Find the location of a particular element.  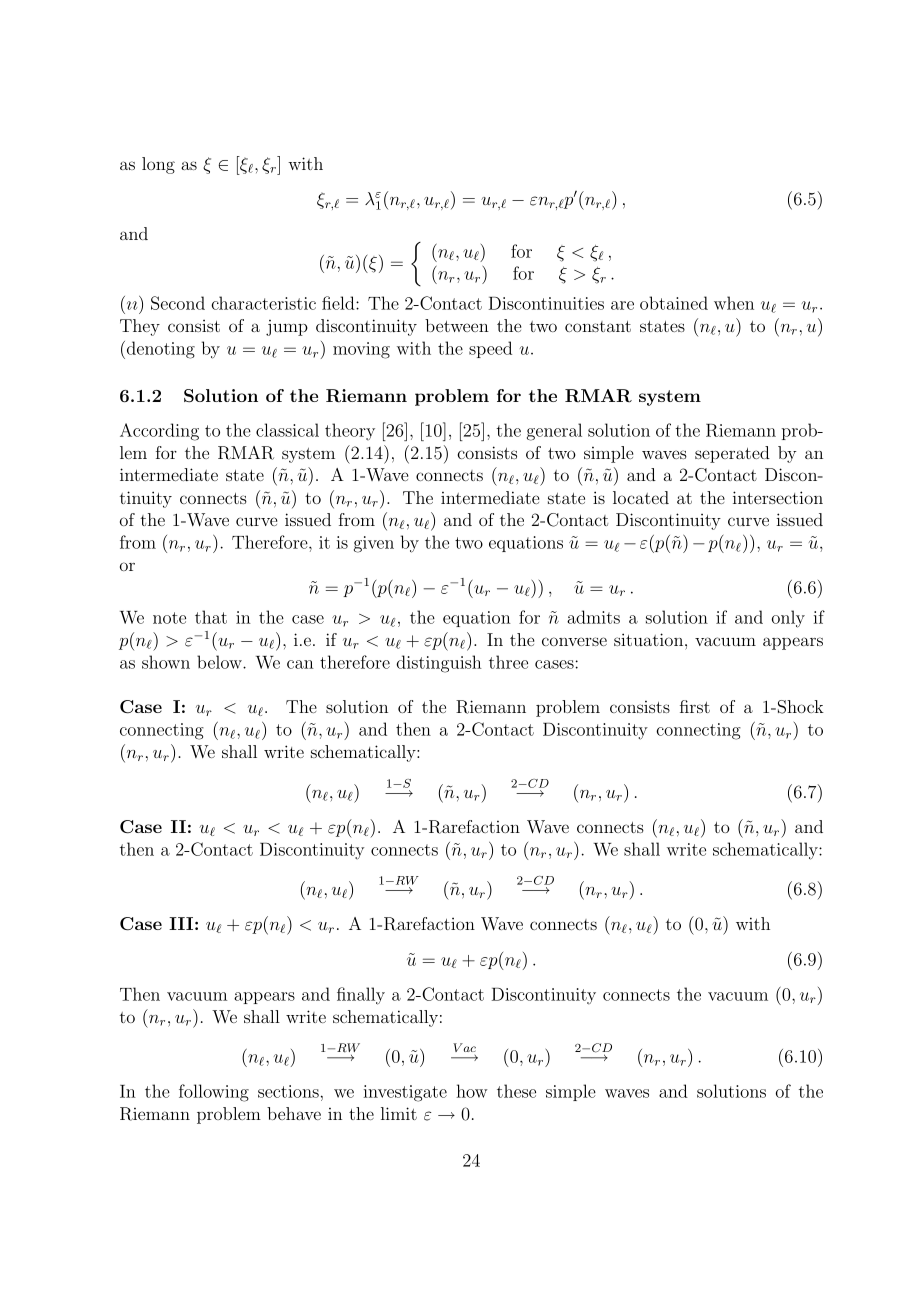

long is located at coordinates (158, 165).
